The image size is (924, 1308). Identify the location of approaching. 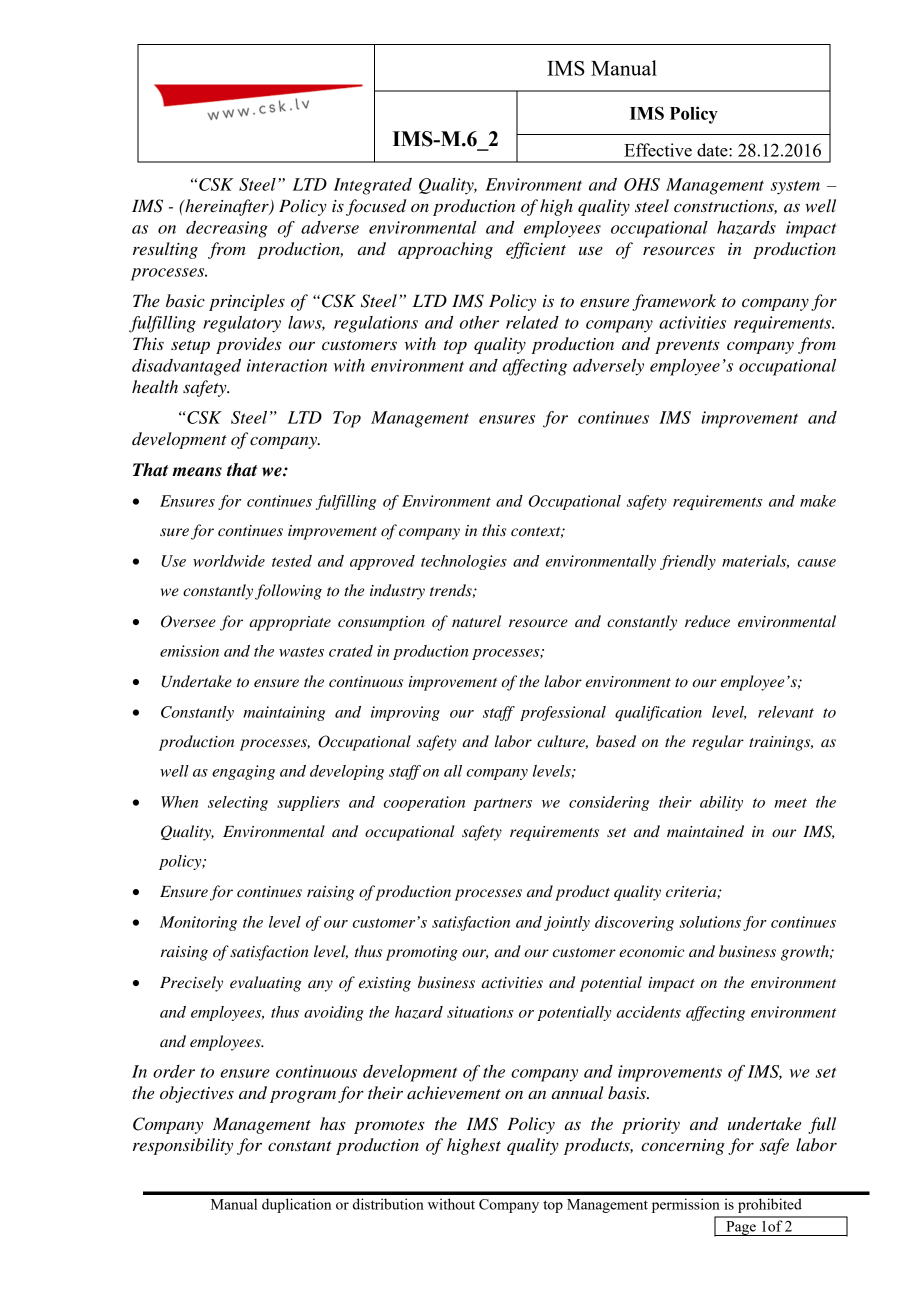
(445, 250).
